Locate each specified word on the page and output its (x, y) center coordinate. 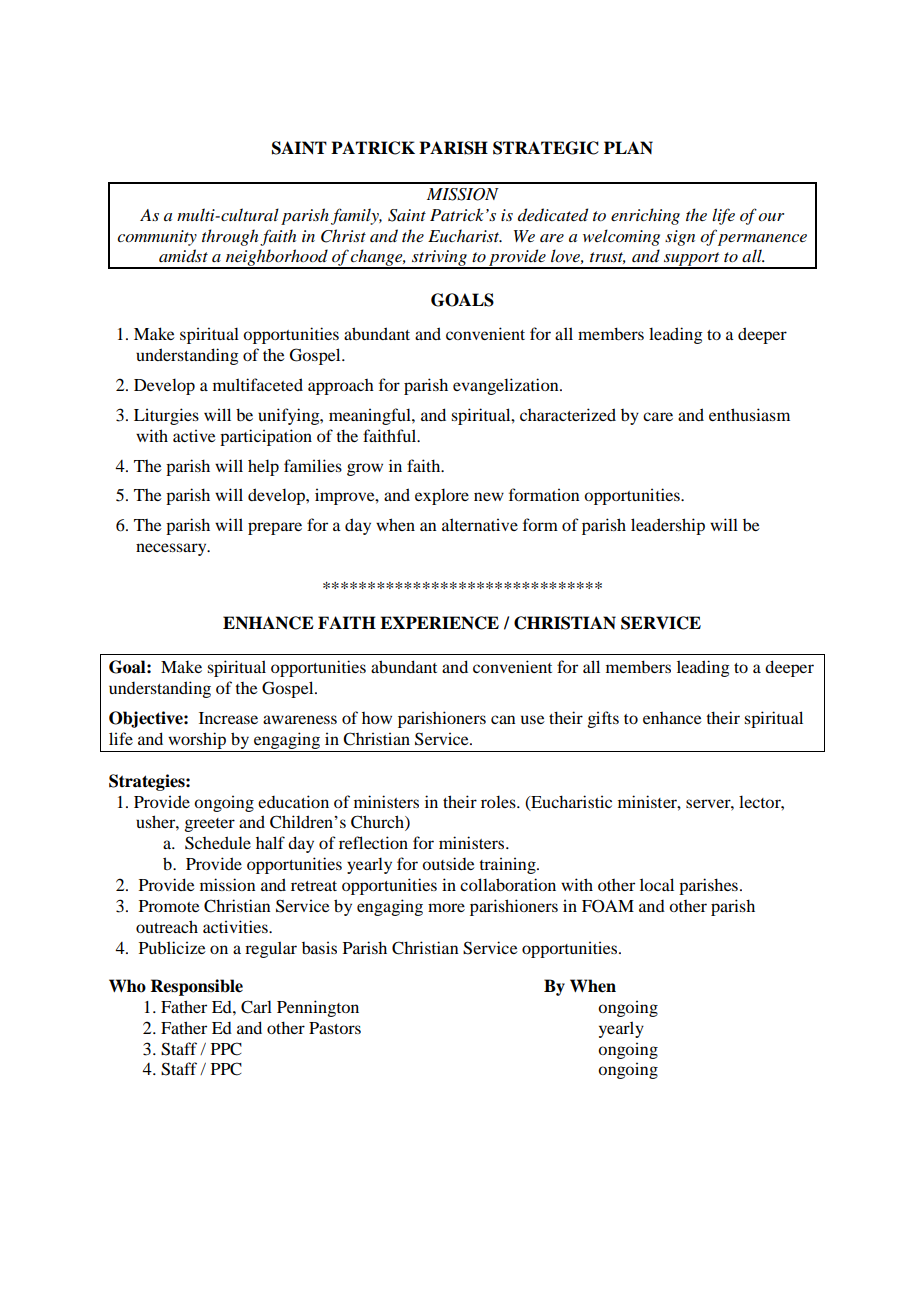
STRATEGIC (546, 148)
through (230, 237)
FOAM (608, 906)
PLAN (628, 147)
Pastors (335, 1028)
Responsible (196, 987)
